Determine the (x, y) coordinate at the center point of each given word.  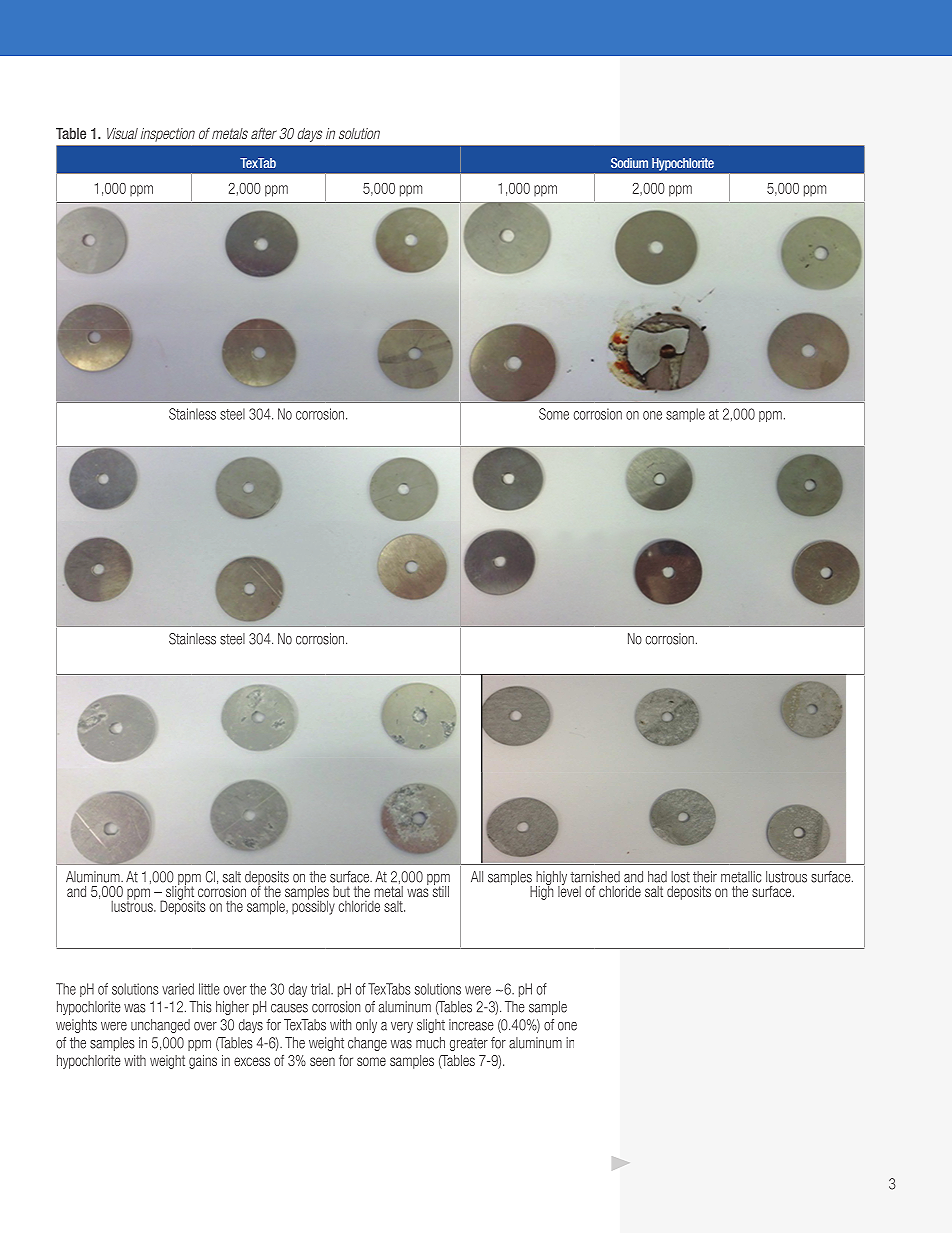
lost (680, 877)
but (341, 891)
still (441, 890)
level (569, 890)
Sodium (629, 163)
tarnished (595, 877)
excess (252, 1061)
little (209, 989)
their (705, 877)
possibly (313, 906)
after (264, 133)
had (657, 877)
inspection (168, 135)
